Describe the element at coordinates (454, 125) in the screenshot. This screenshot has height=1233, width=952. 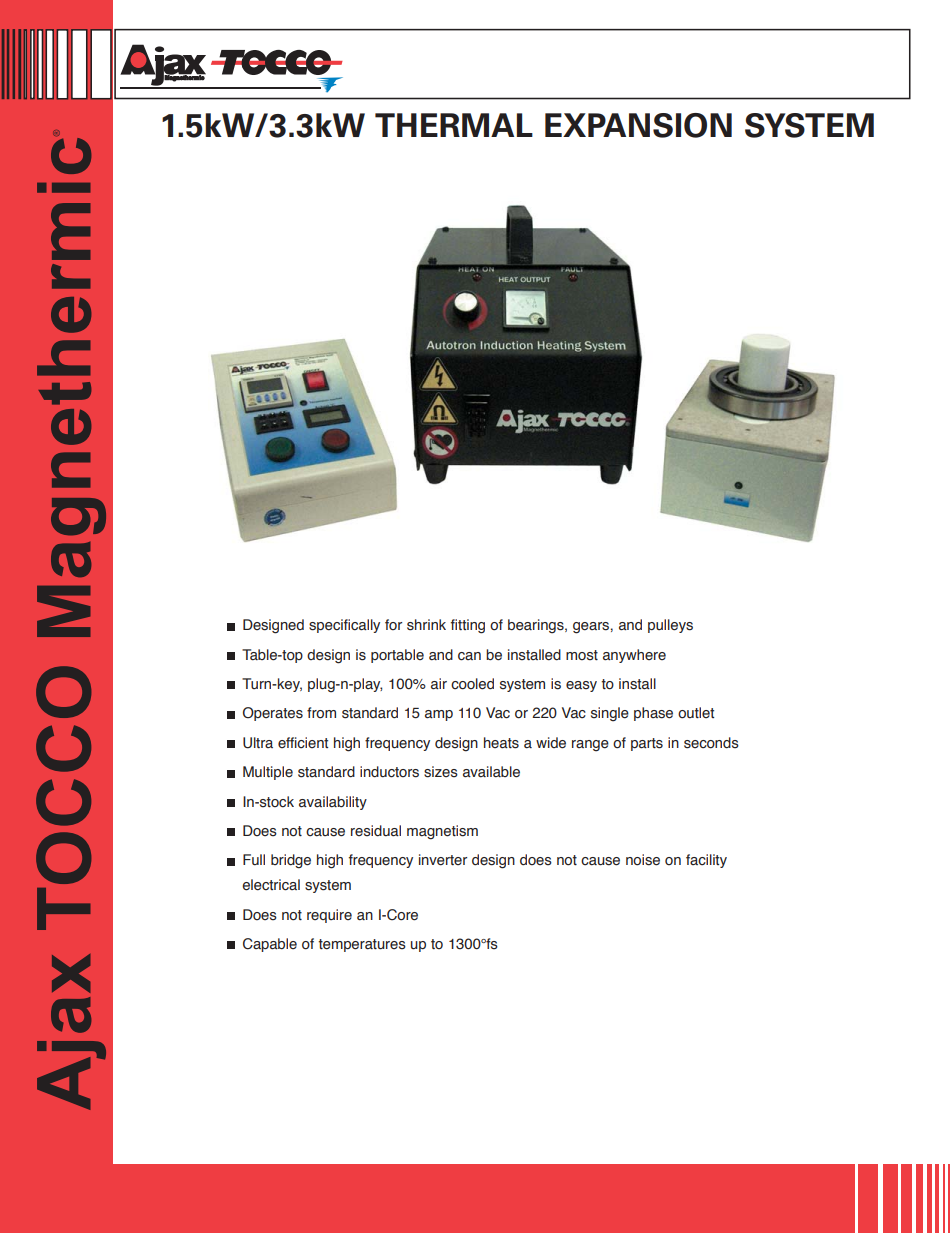
I see `THERMAL` at that location.
